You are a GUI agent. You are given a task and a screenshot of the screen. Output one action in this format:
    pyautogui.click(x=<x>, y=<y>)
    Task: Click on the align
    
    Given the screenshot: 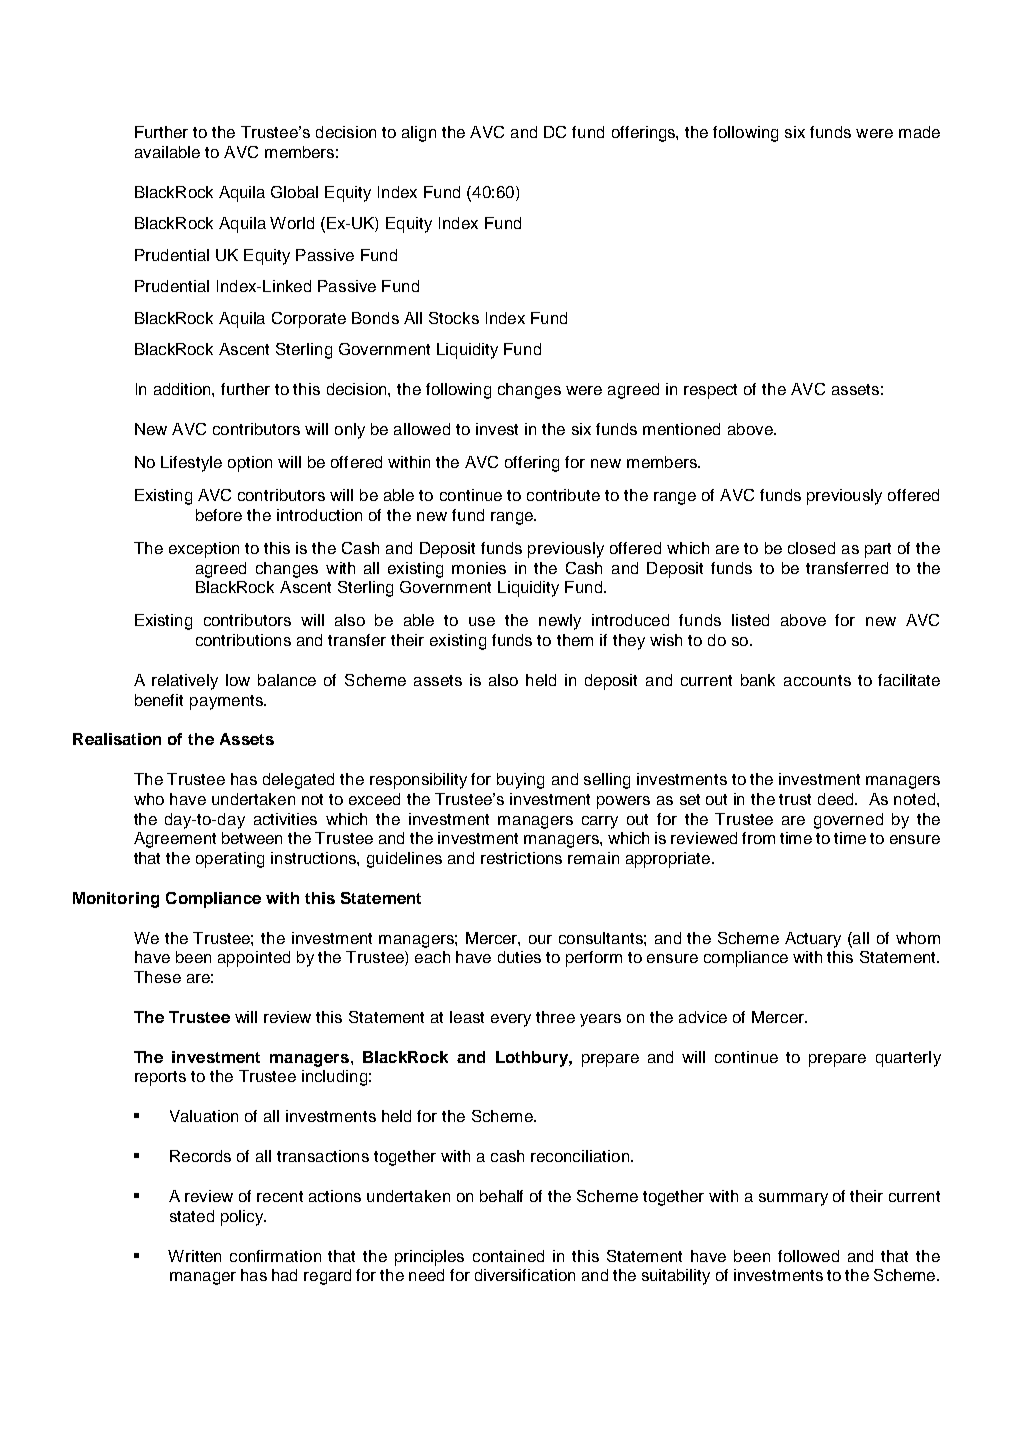 What is the action you would take?
    pyautogui.click(x=419, y=134)
